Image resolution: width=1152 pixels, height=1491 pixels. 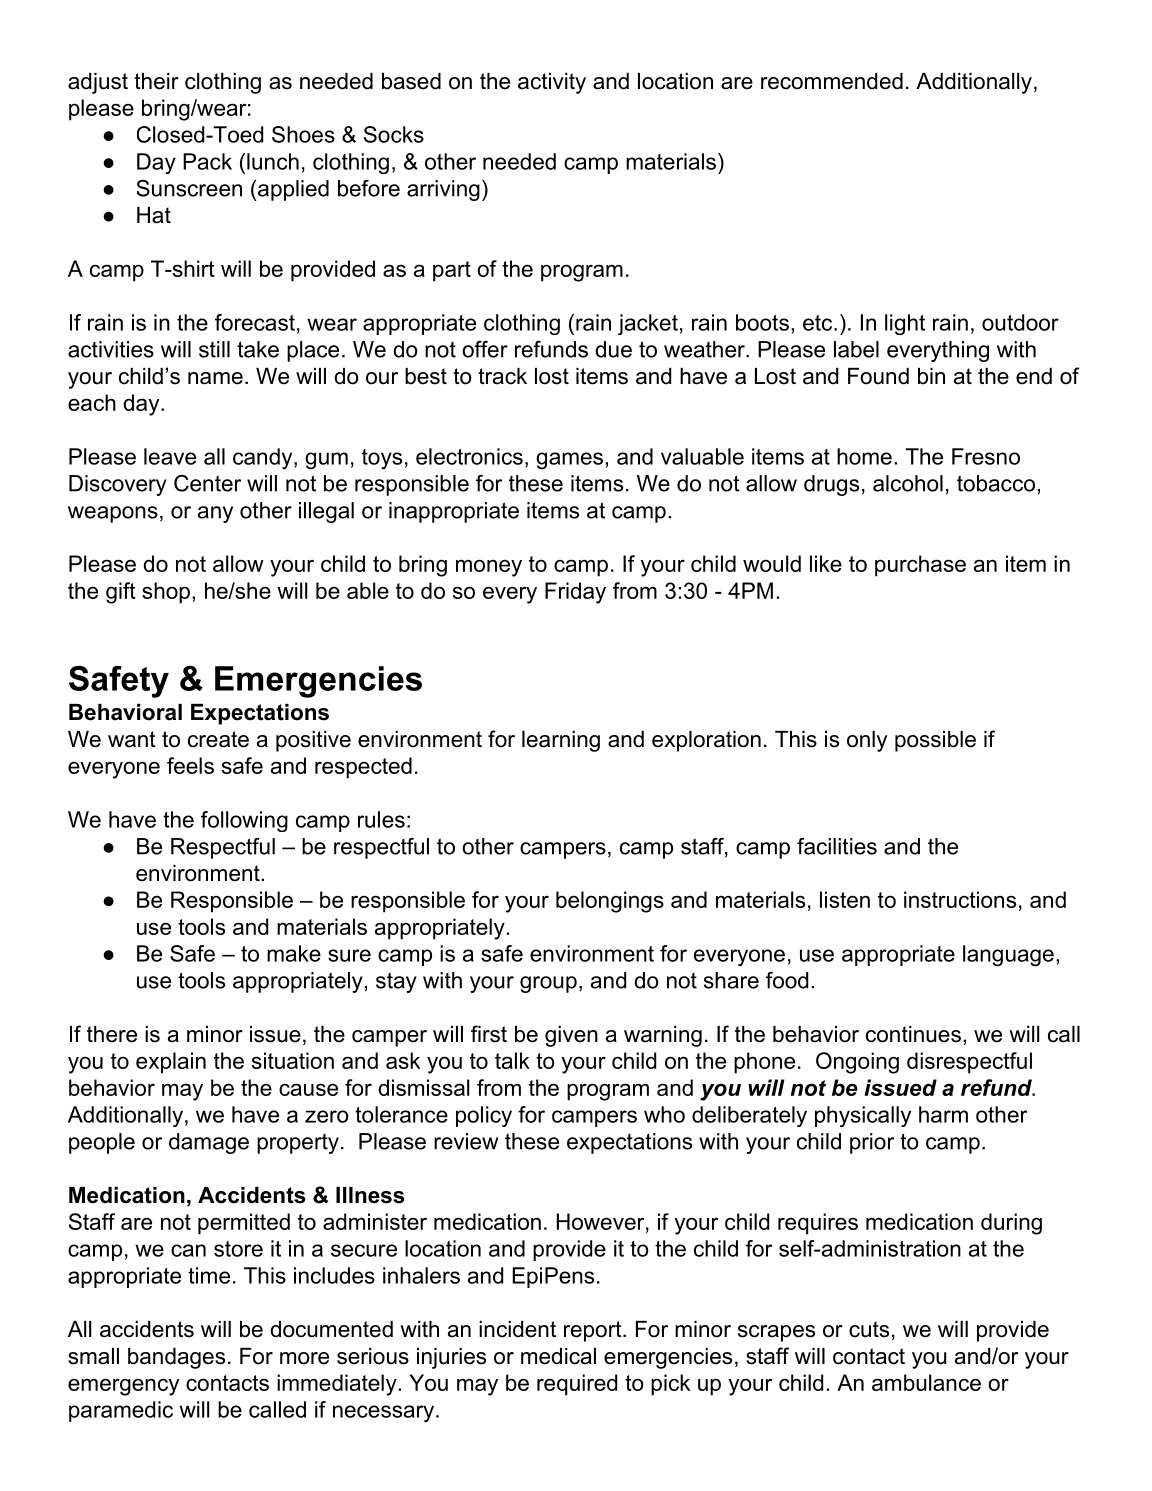 I want to click on learning, so click(x=561, y=741).
